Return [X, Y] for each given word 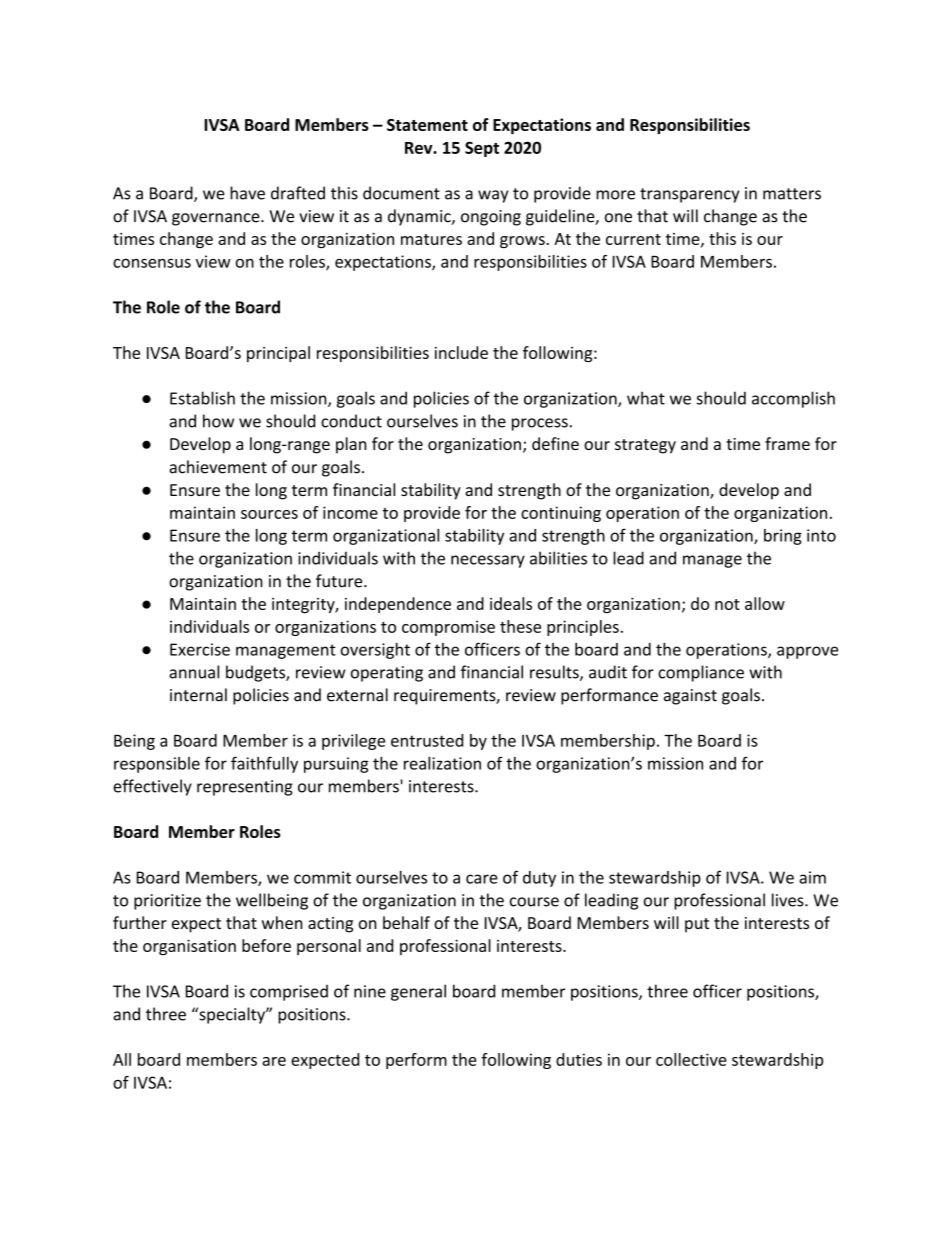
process [540, 424]
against [690, 697]
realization [442, 763]
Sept [482, 149]
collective [691, 1059]
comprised [289, 992]
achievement [218, 467]
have [247, 193]
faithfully [264, 764]
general [418, 992]
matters [792, 194]
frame [787, 443]
